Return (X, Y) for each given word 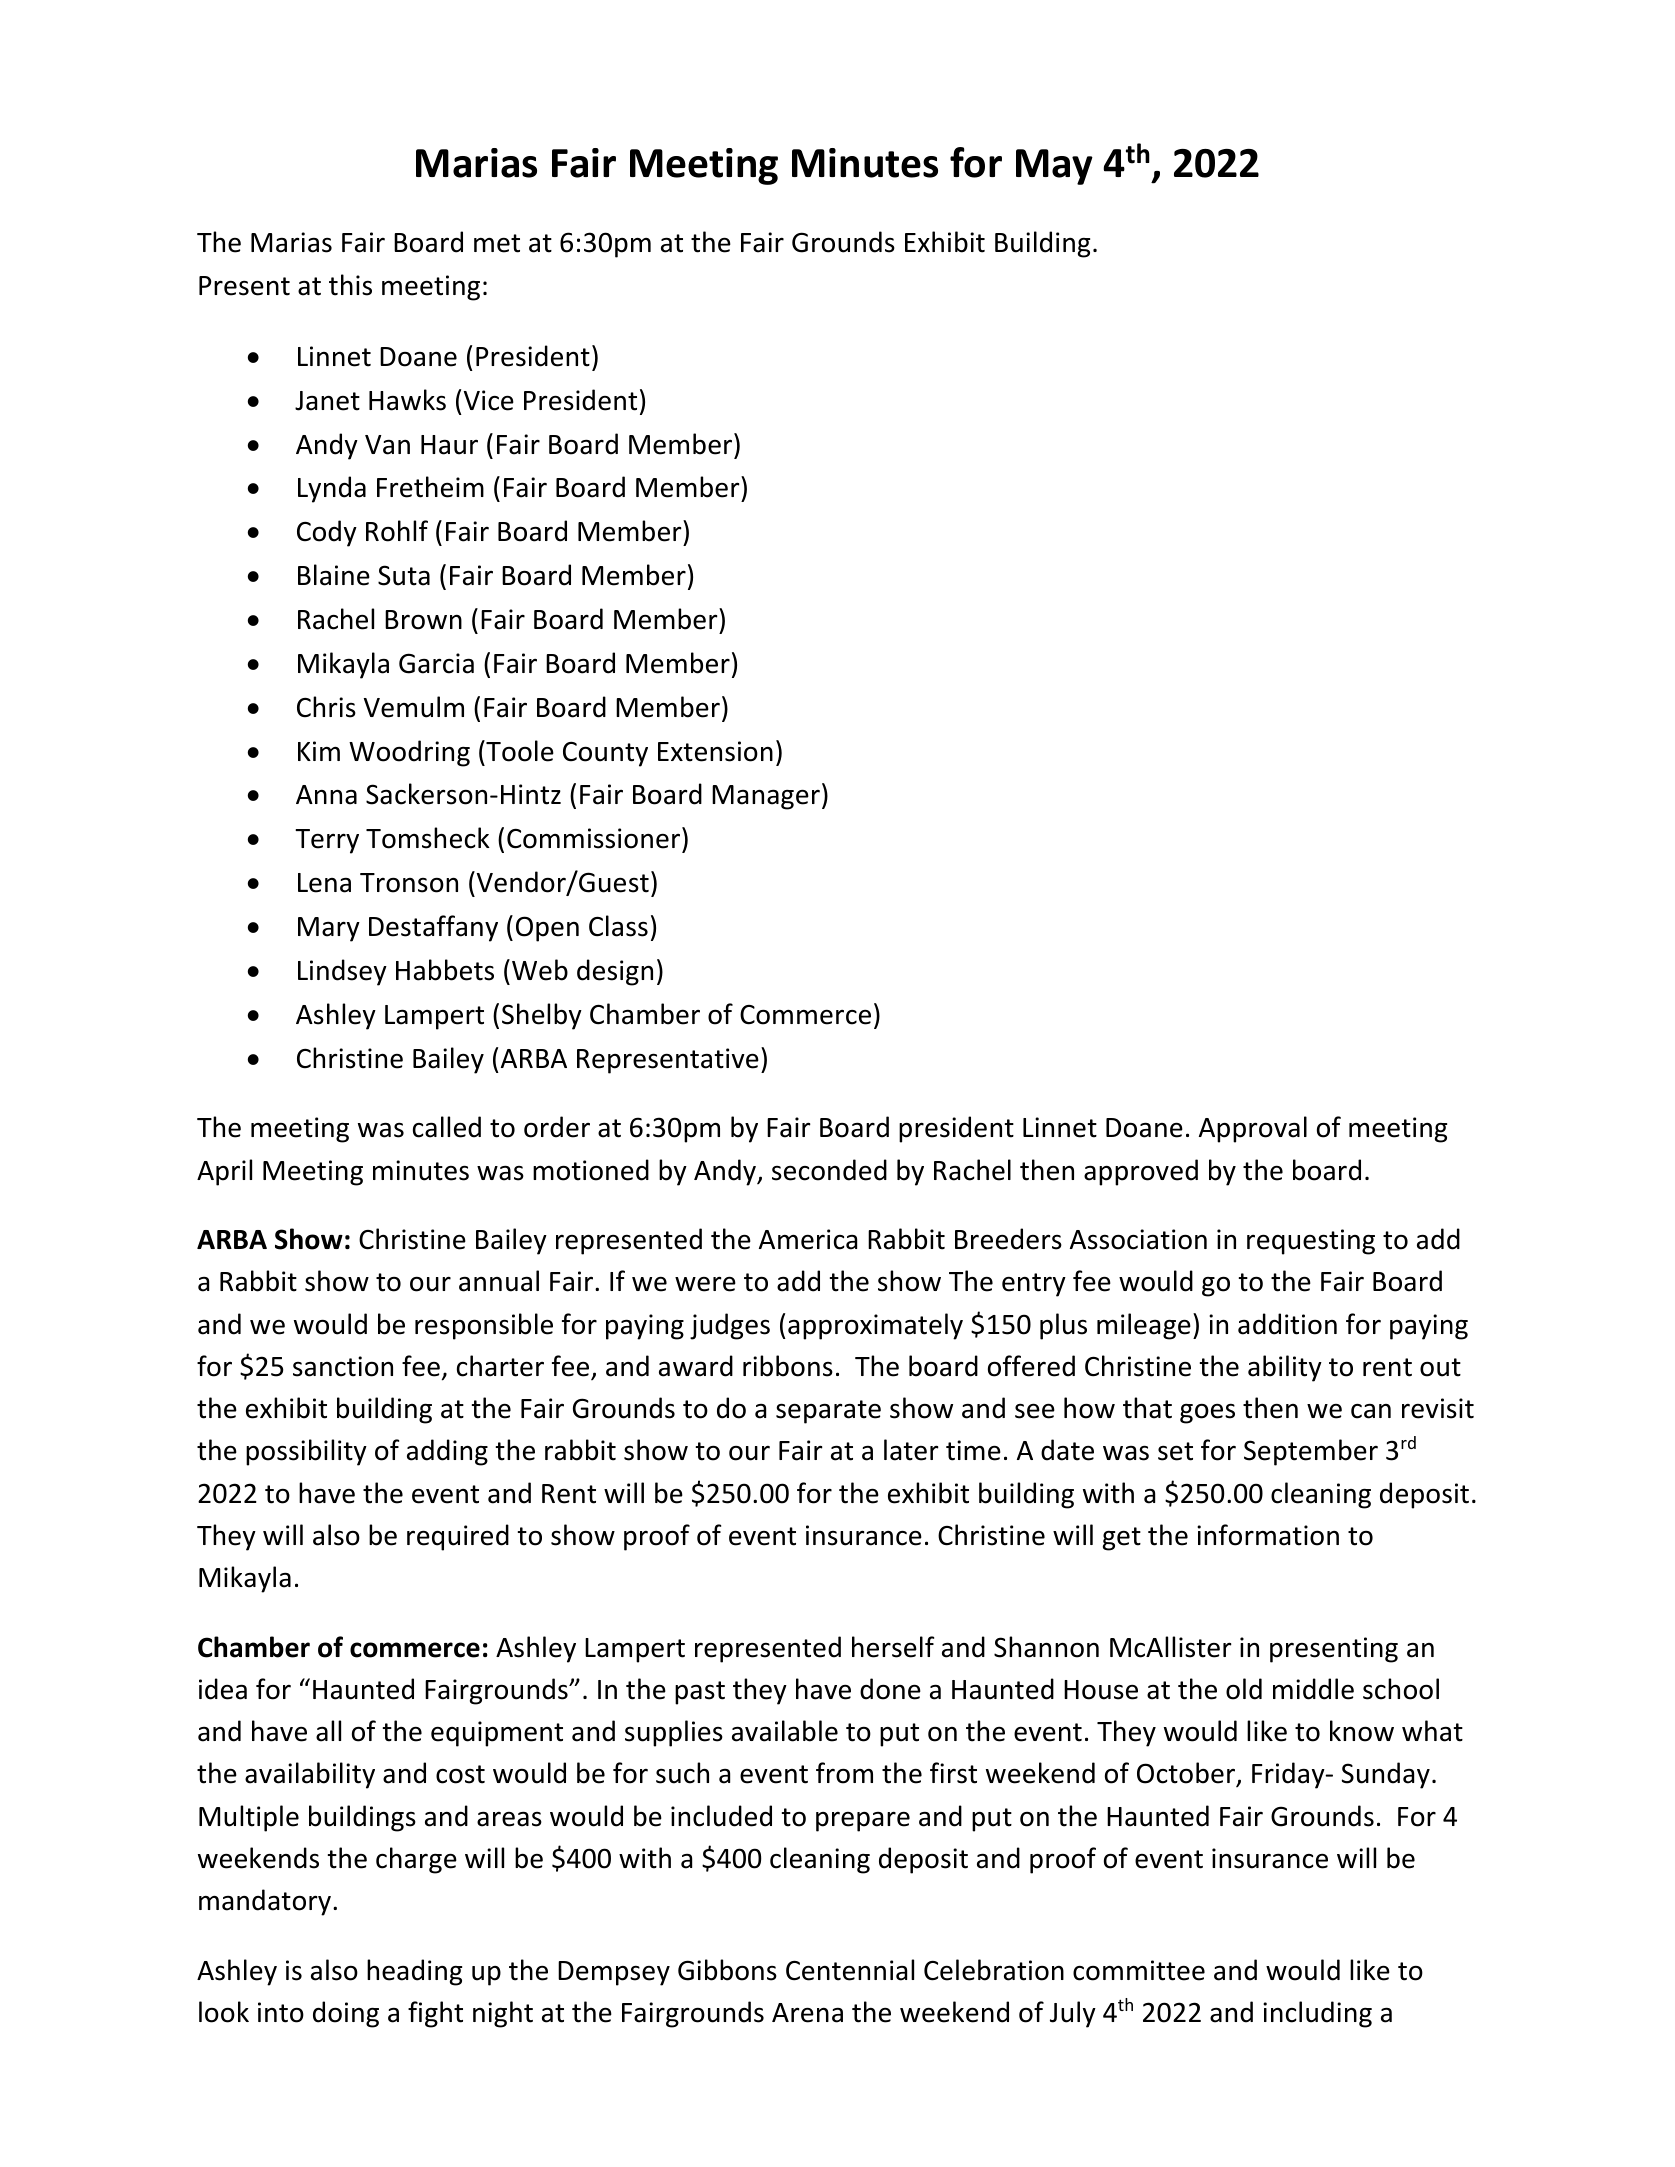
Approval (1253, 1129)
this (350, 285)
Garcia (436, 663)
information (1268, 1535)
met (497, 243)
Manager (766, 797)
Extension (715, 751)
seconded (829, 1170)
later (911, 1450)
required (458, 1537)
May (1054, 167)
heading (414, 1972)
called (447, 1127)
